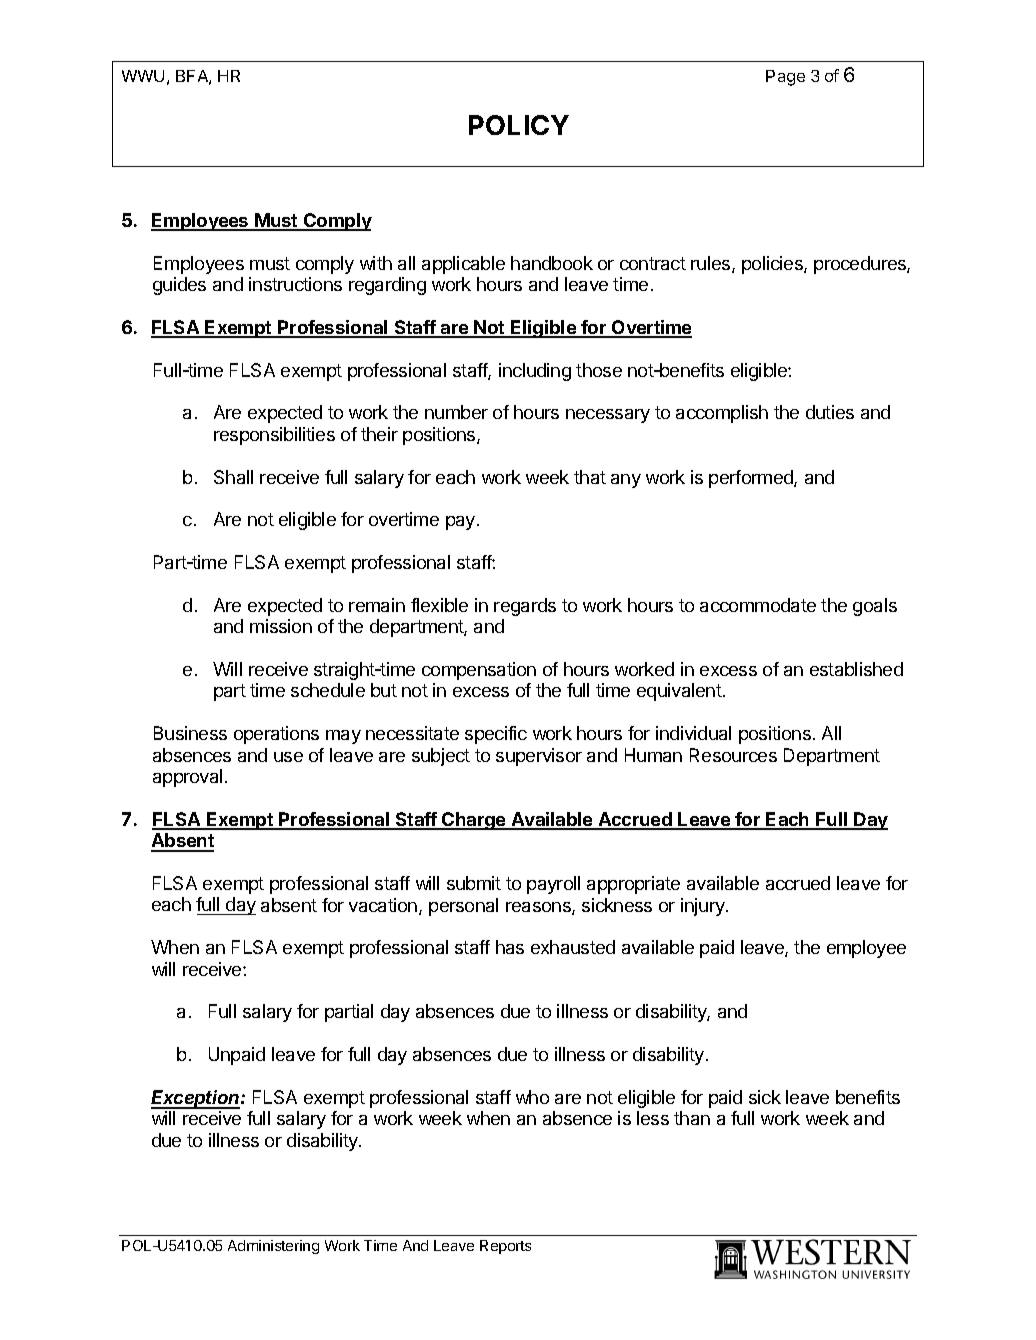 The image size is (1036, 1340). What do you see at coordinates (384, 906) in the screenshot?
I see `vacation` at bounding box center [384, 906].
